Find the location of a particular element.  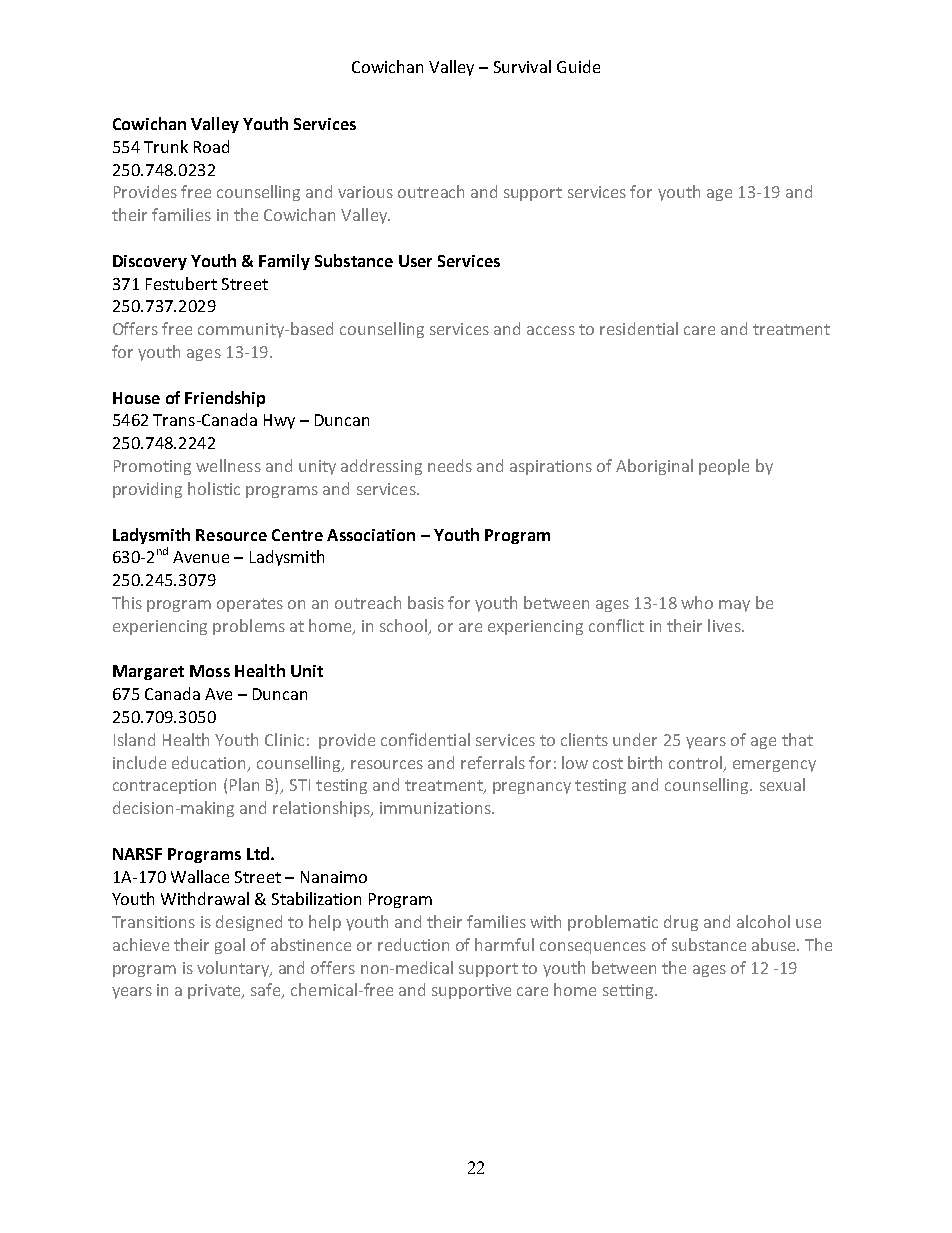

Association is located at coordinates (371, 535).
